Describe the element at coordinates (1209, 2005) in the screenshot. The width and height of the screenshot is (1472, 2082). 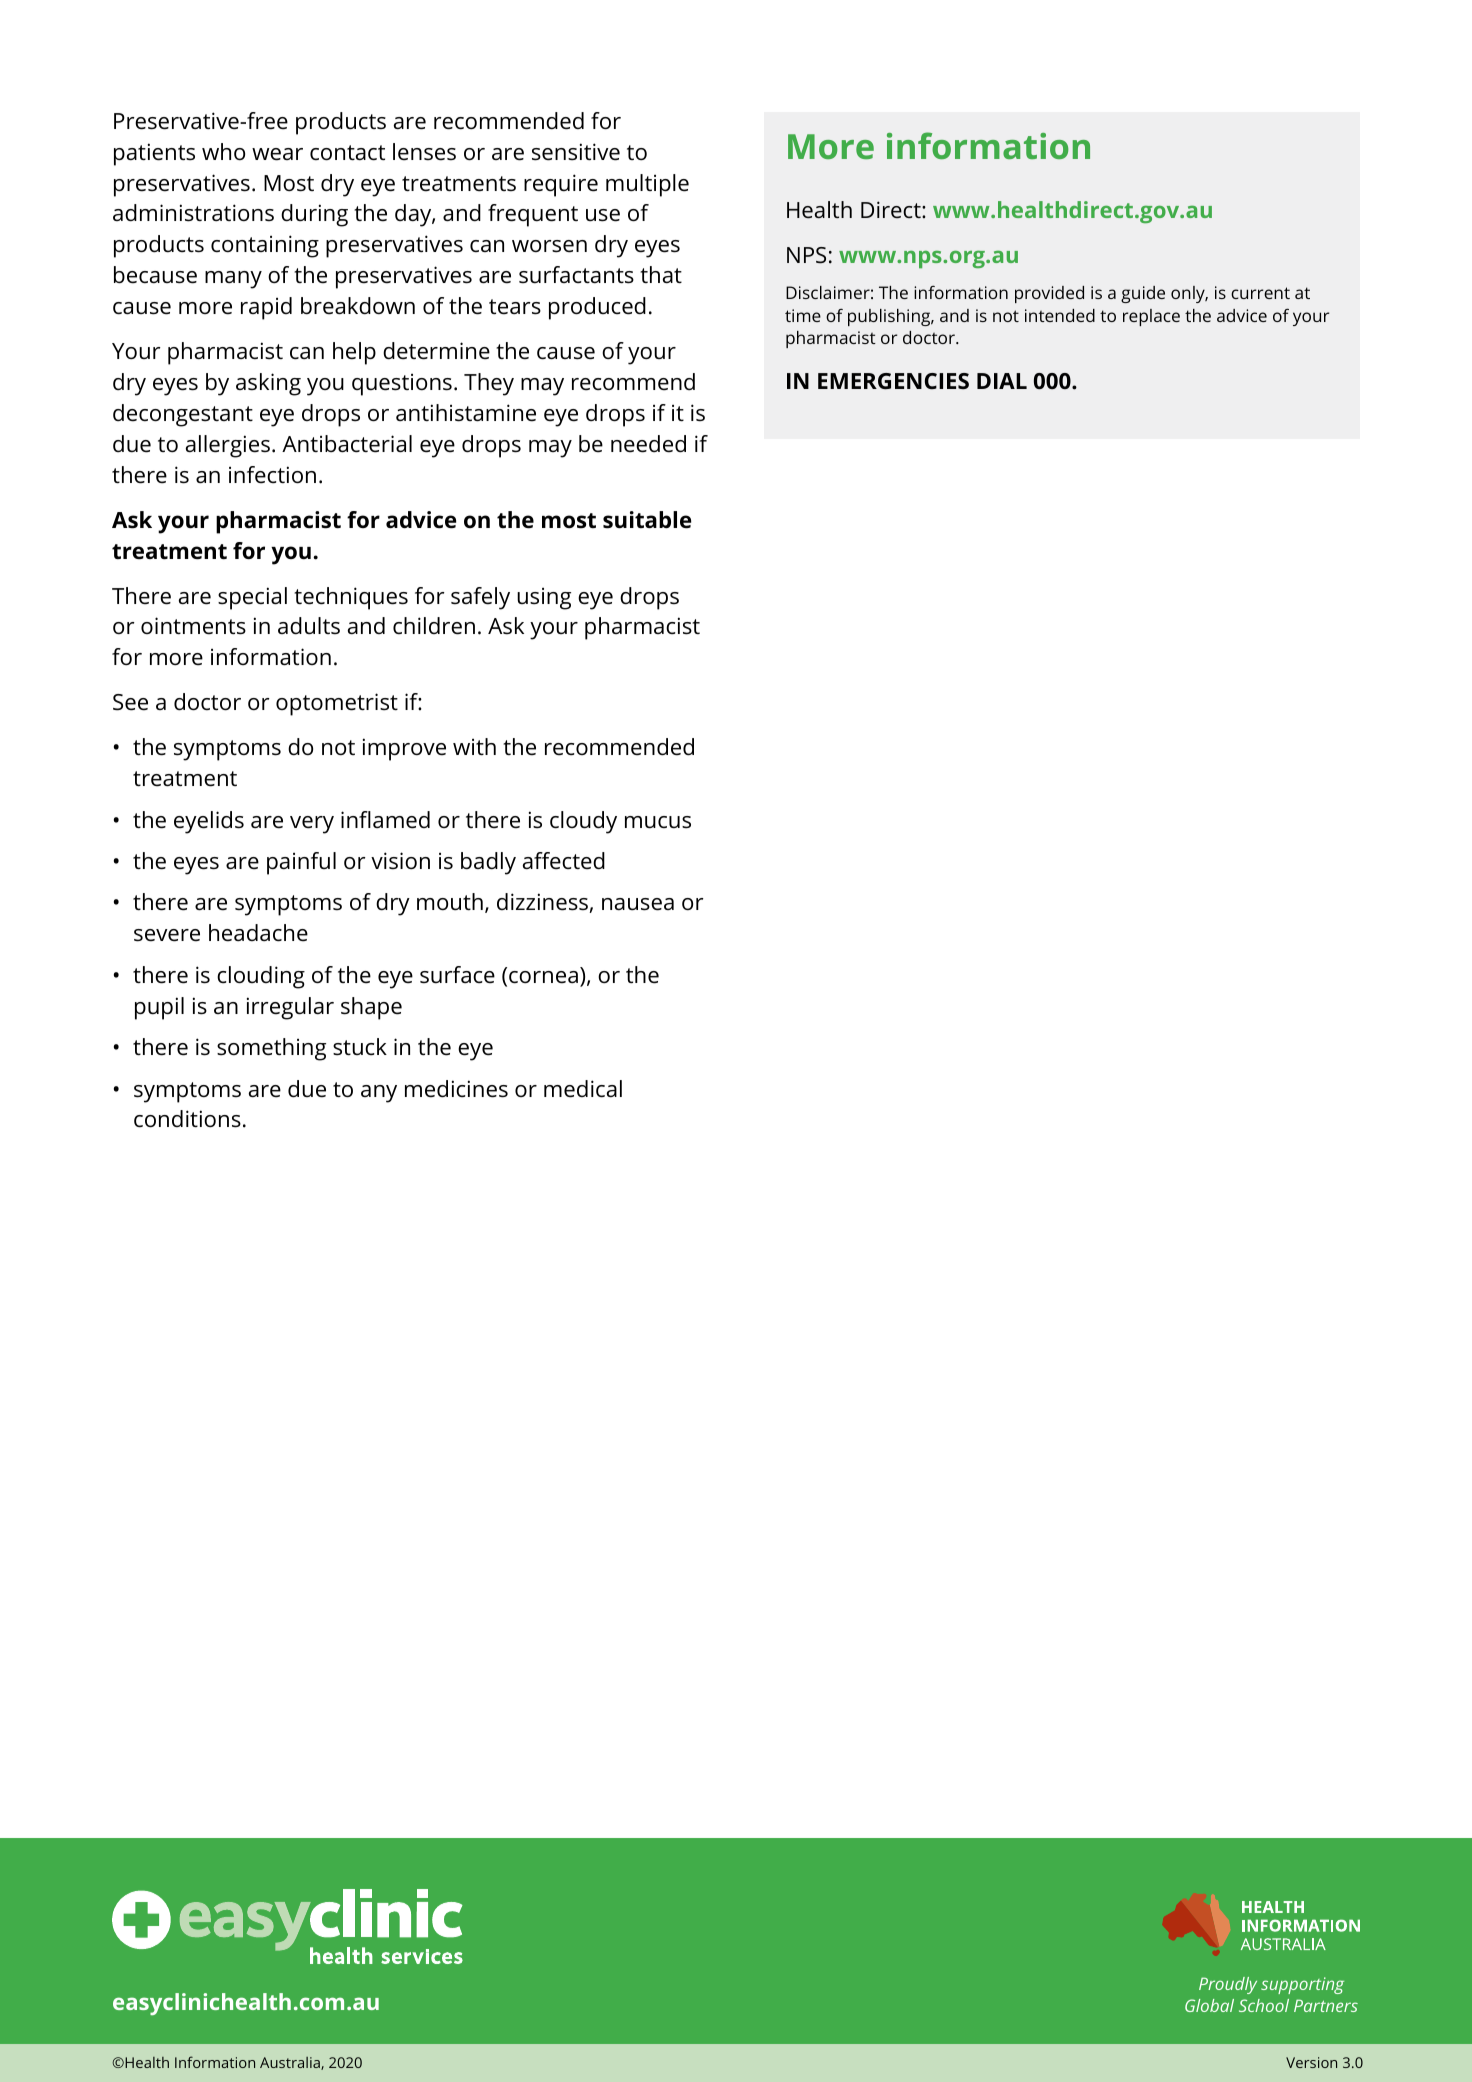
I see `Global` at that location.
